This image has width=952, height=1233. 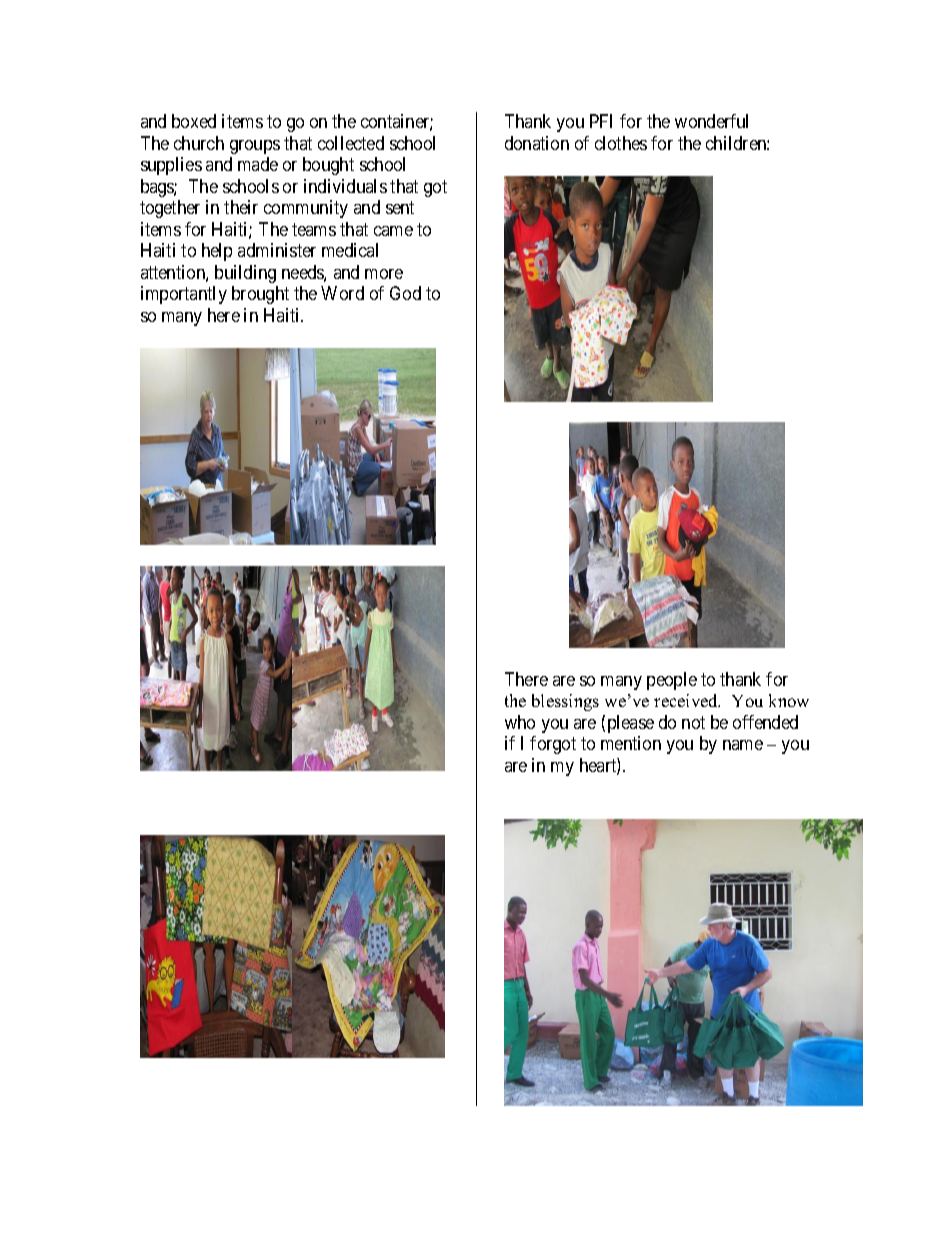 I want to click on God, so click(x=405, y=293).
